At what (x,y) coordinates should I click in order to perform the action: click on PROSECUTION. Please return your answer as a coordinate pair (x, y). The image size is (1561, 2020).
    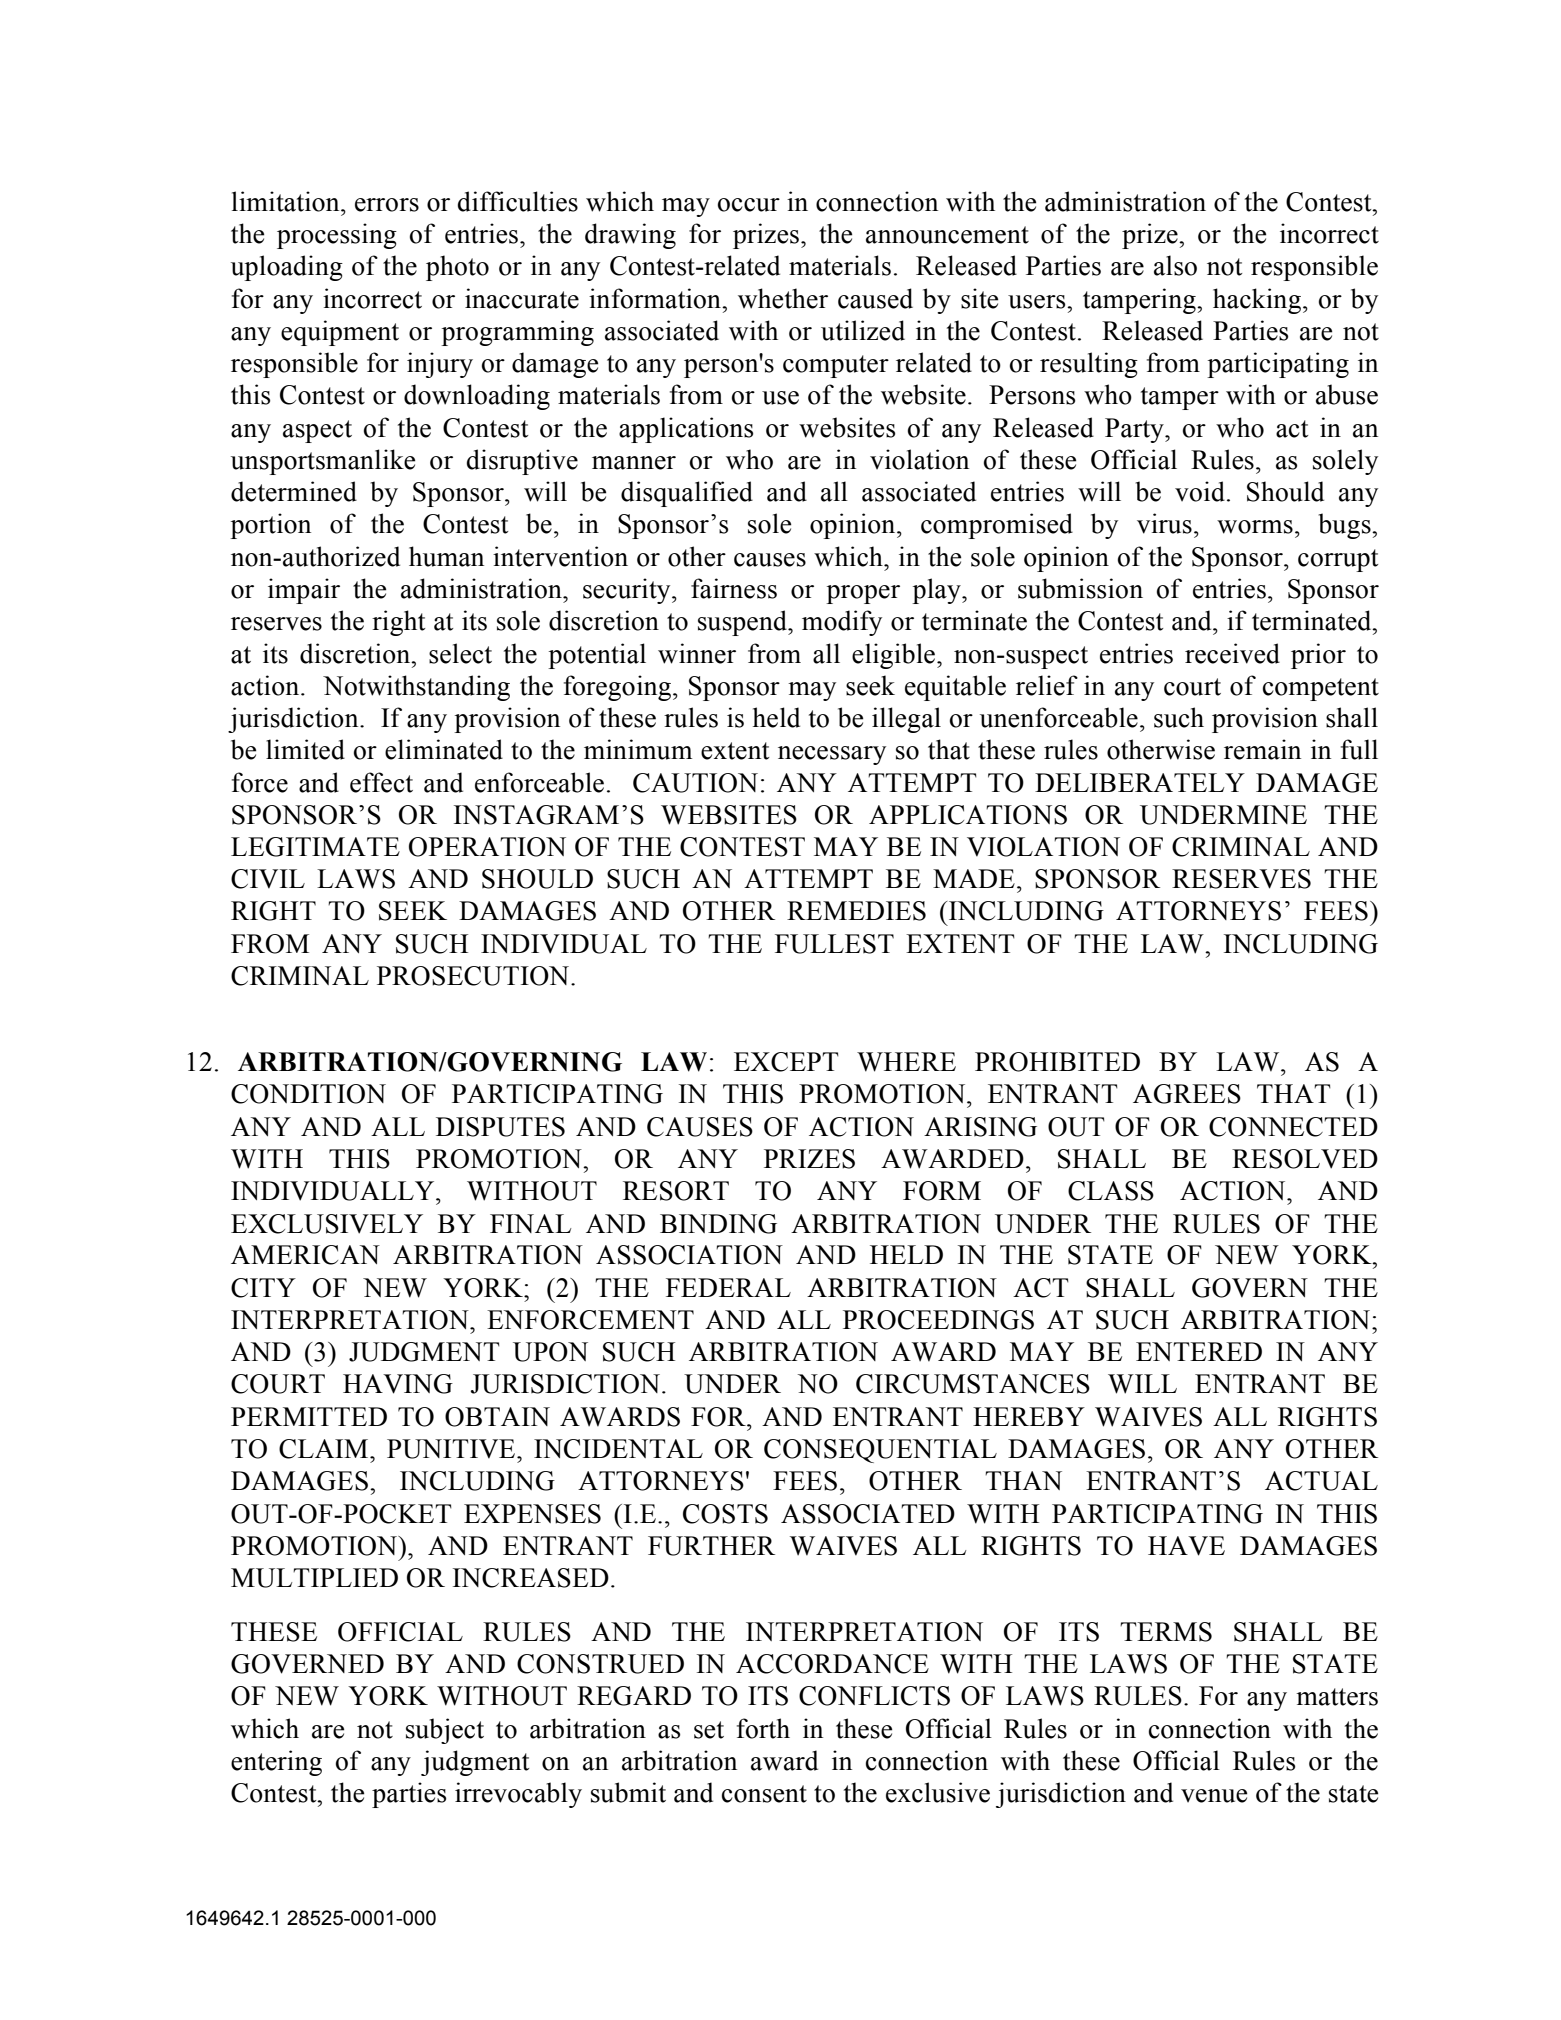
    Looking at the image, I should click on (474, 976).
